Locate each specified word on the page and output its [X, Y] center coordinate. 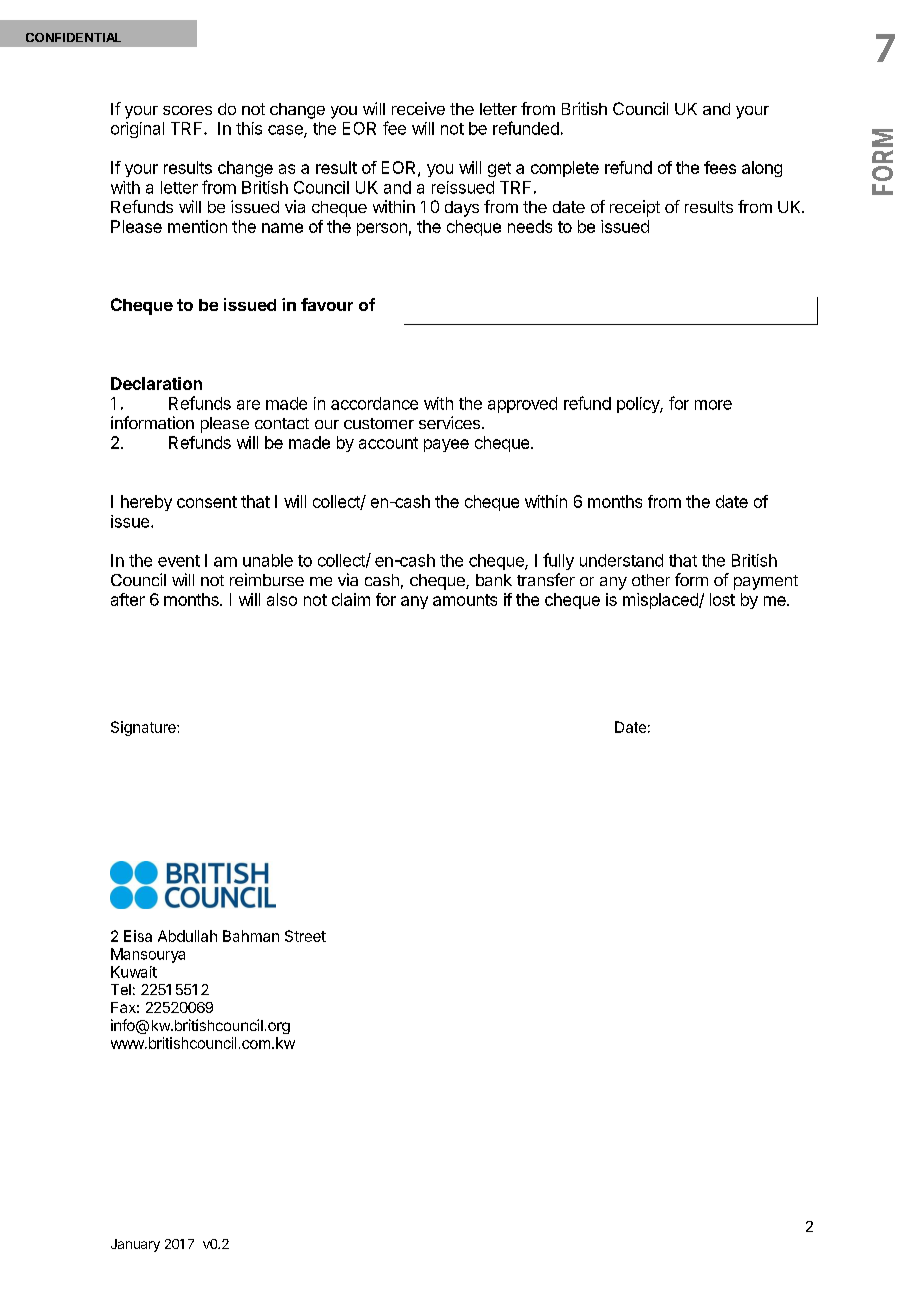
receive [418, 108]
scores [187, 110]
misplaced [661, 601]
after [128, 599]
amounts [465, 600]
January [135, 1245]
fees [720, 167]
